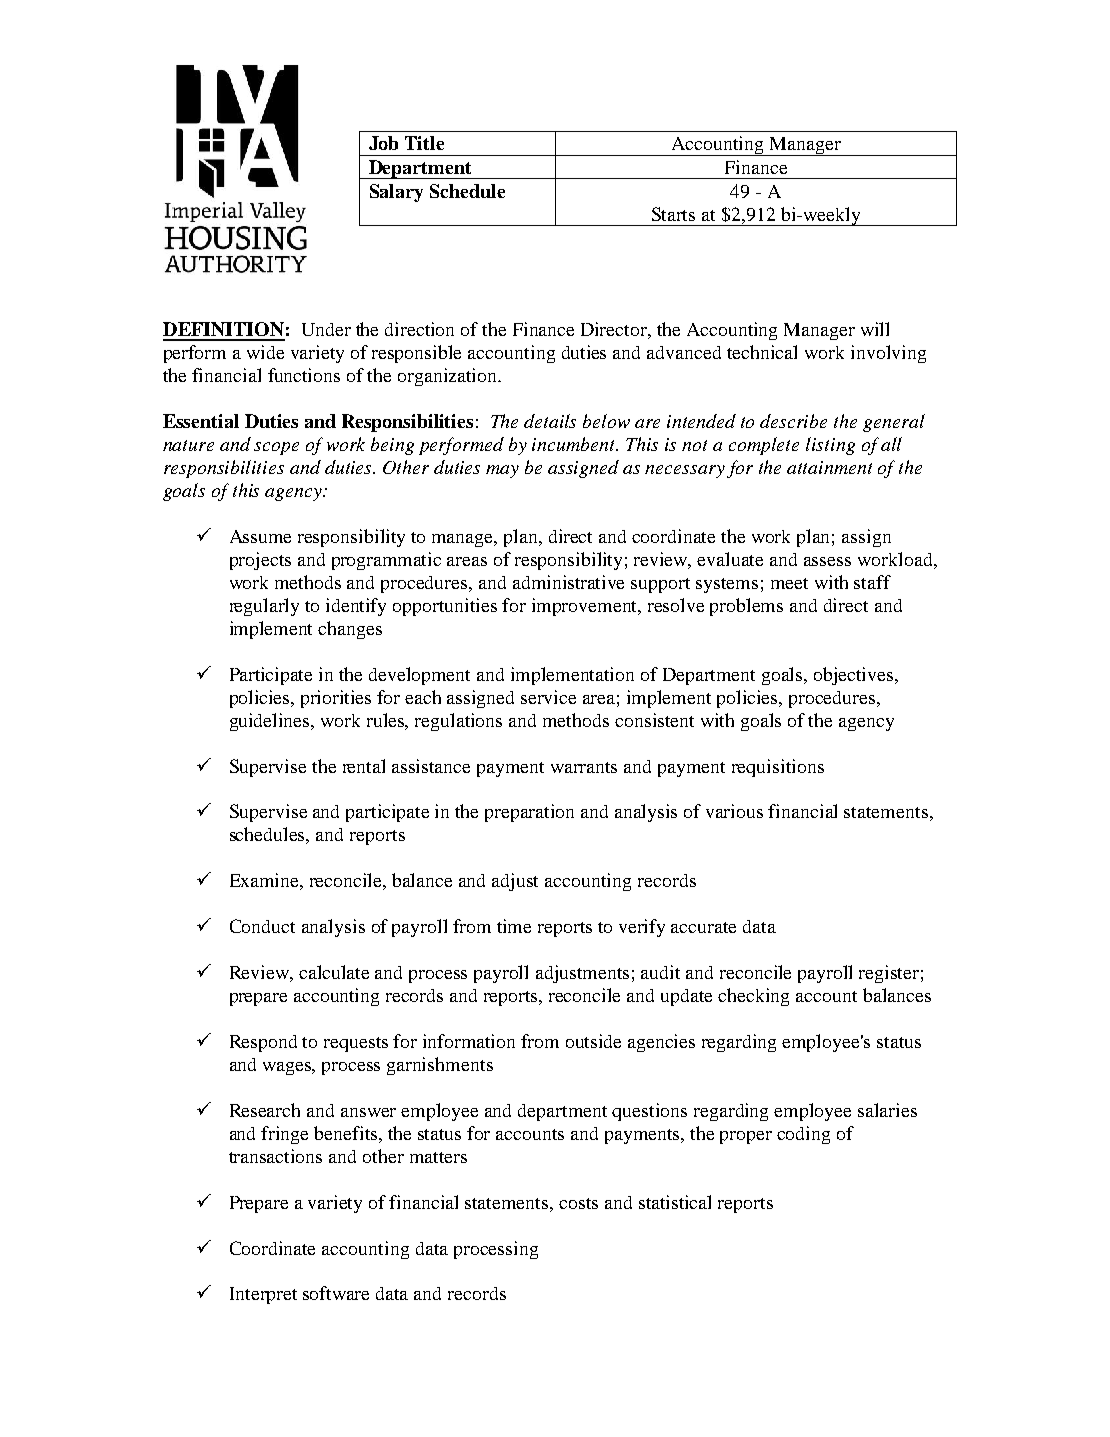  Describe the element at coordinates (548, 697) in the screenshot. I see `service` at that location.
